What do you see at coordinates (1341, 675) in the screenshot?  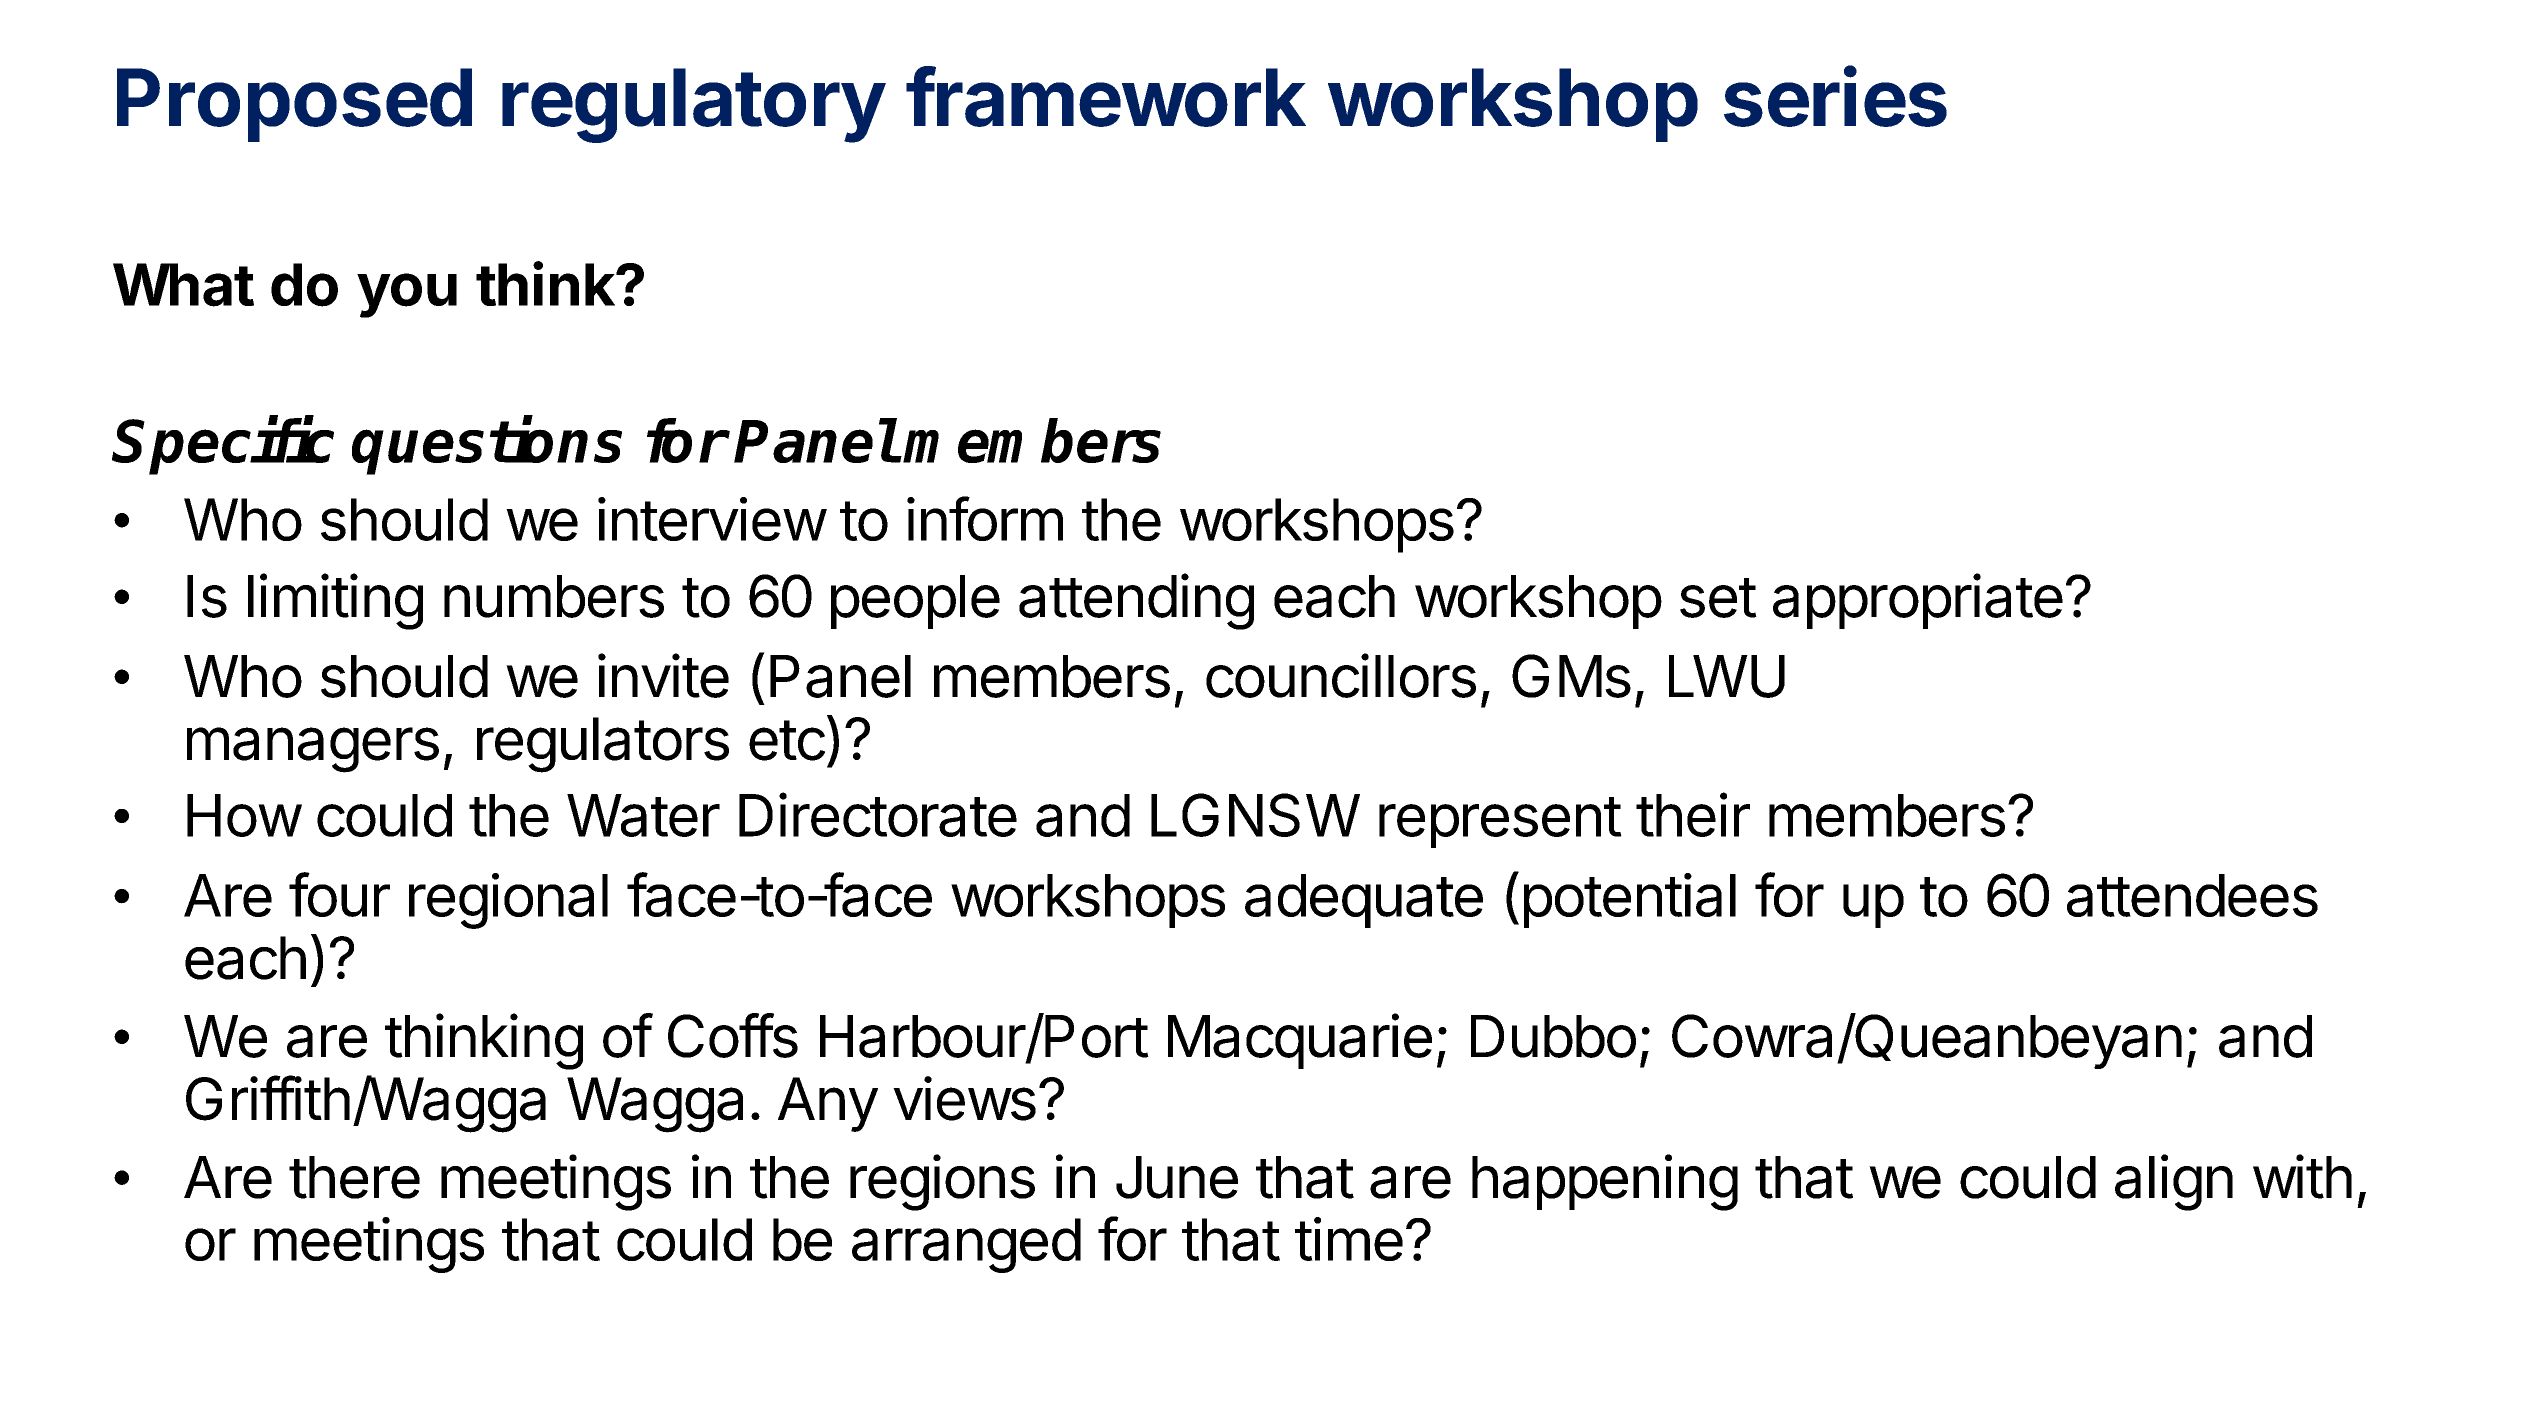 I see `councillors` at bounding box center [1341, 675].
